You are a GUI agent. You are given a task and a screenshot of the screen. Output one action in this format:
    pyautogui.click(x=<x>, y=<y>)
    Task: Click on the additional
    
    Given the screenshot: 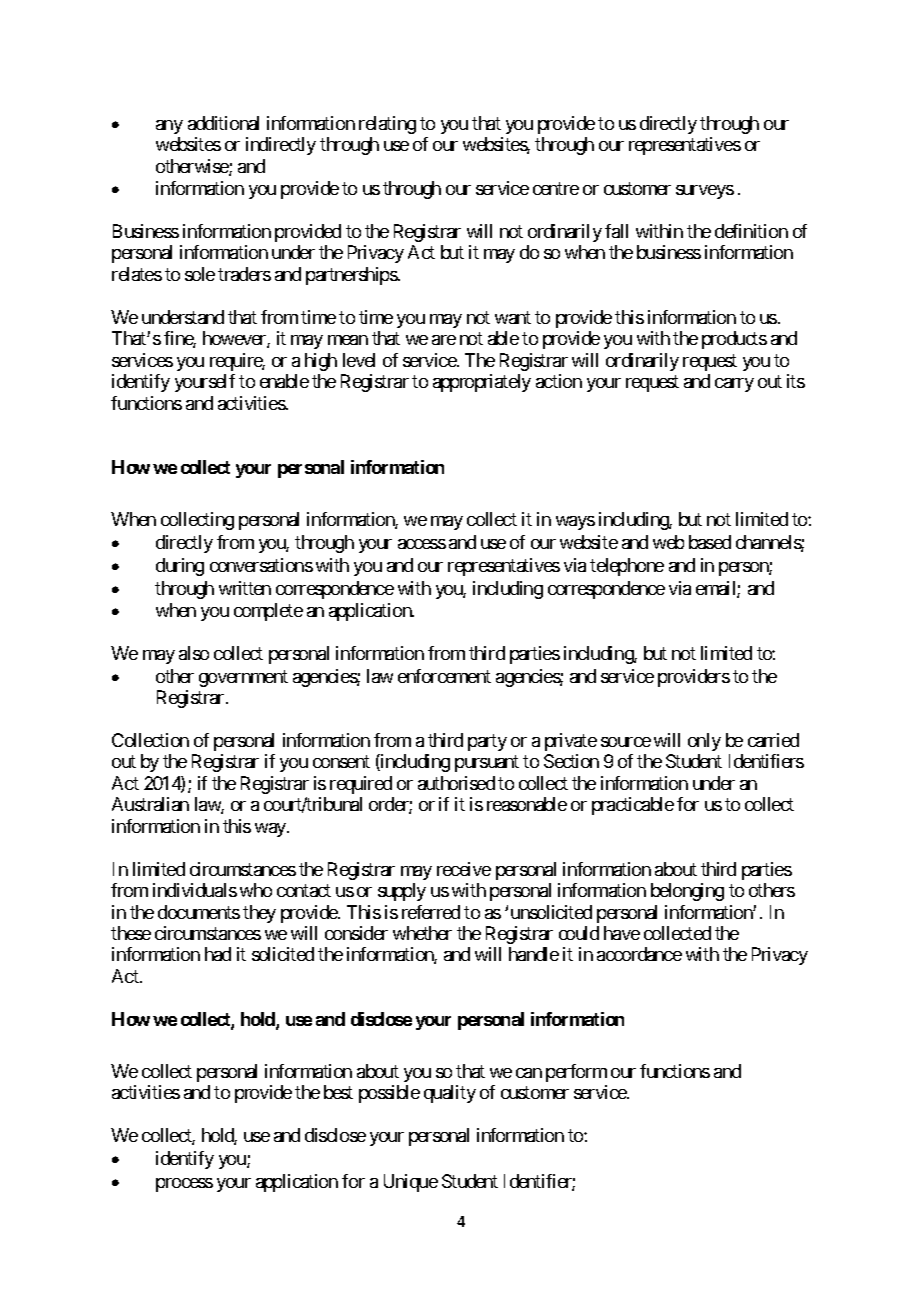 What is the action you would take?
    pyautogui.click(x=223, y=123)
